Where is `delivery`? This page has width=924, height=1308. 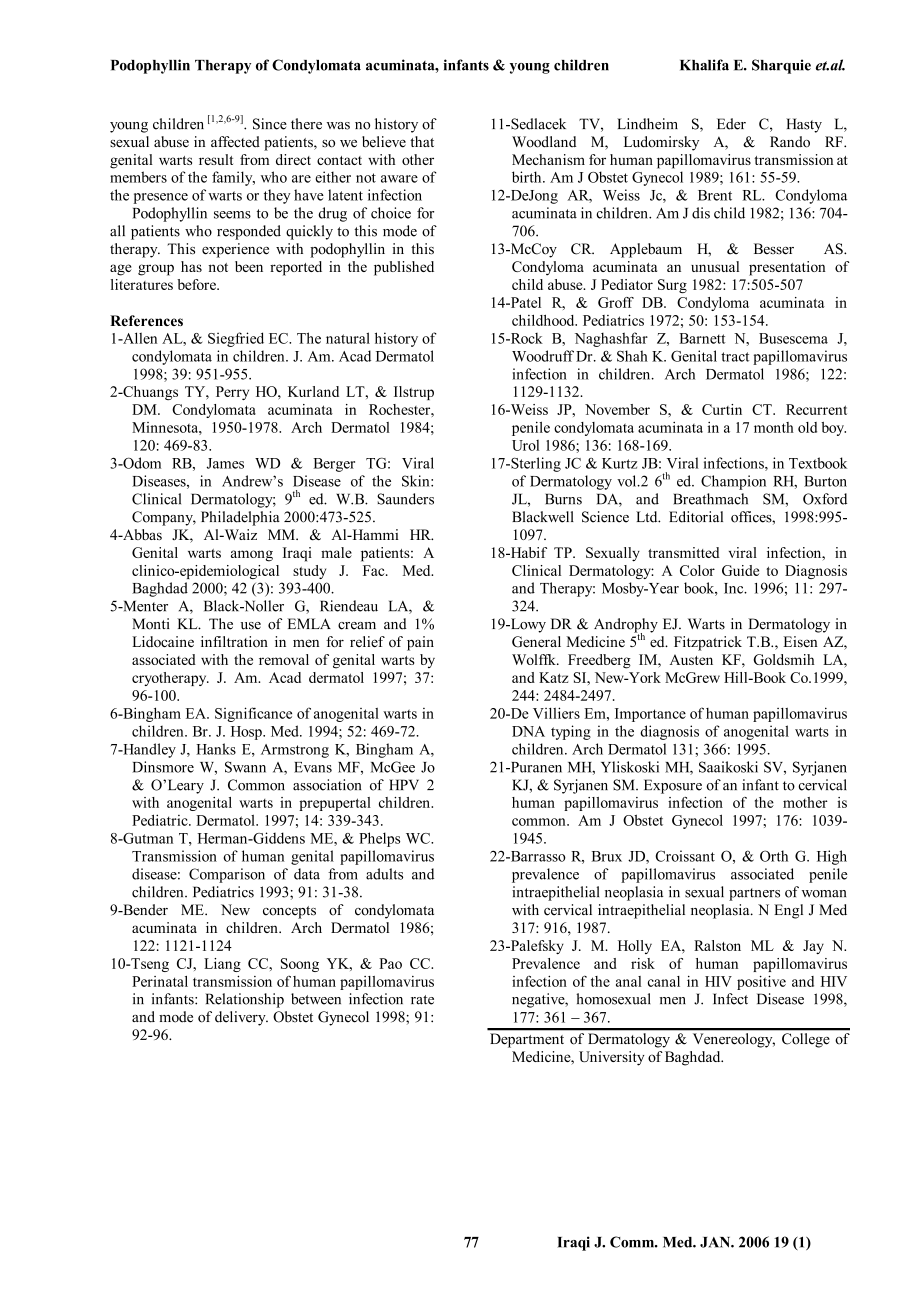
delivery is located at coordinates (241, 1018).
